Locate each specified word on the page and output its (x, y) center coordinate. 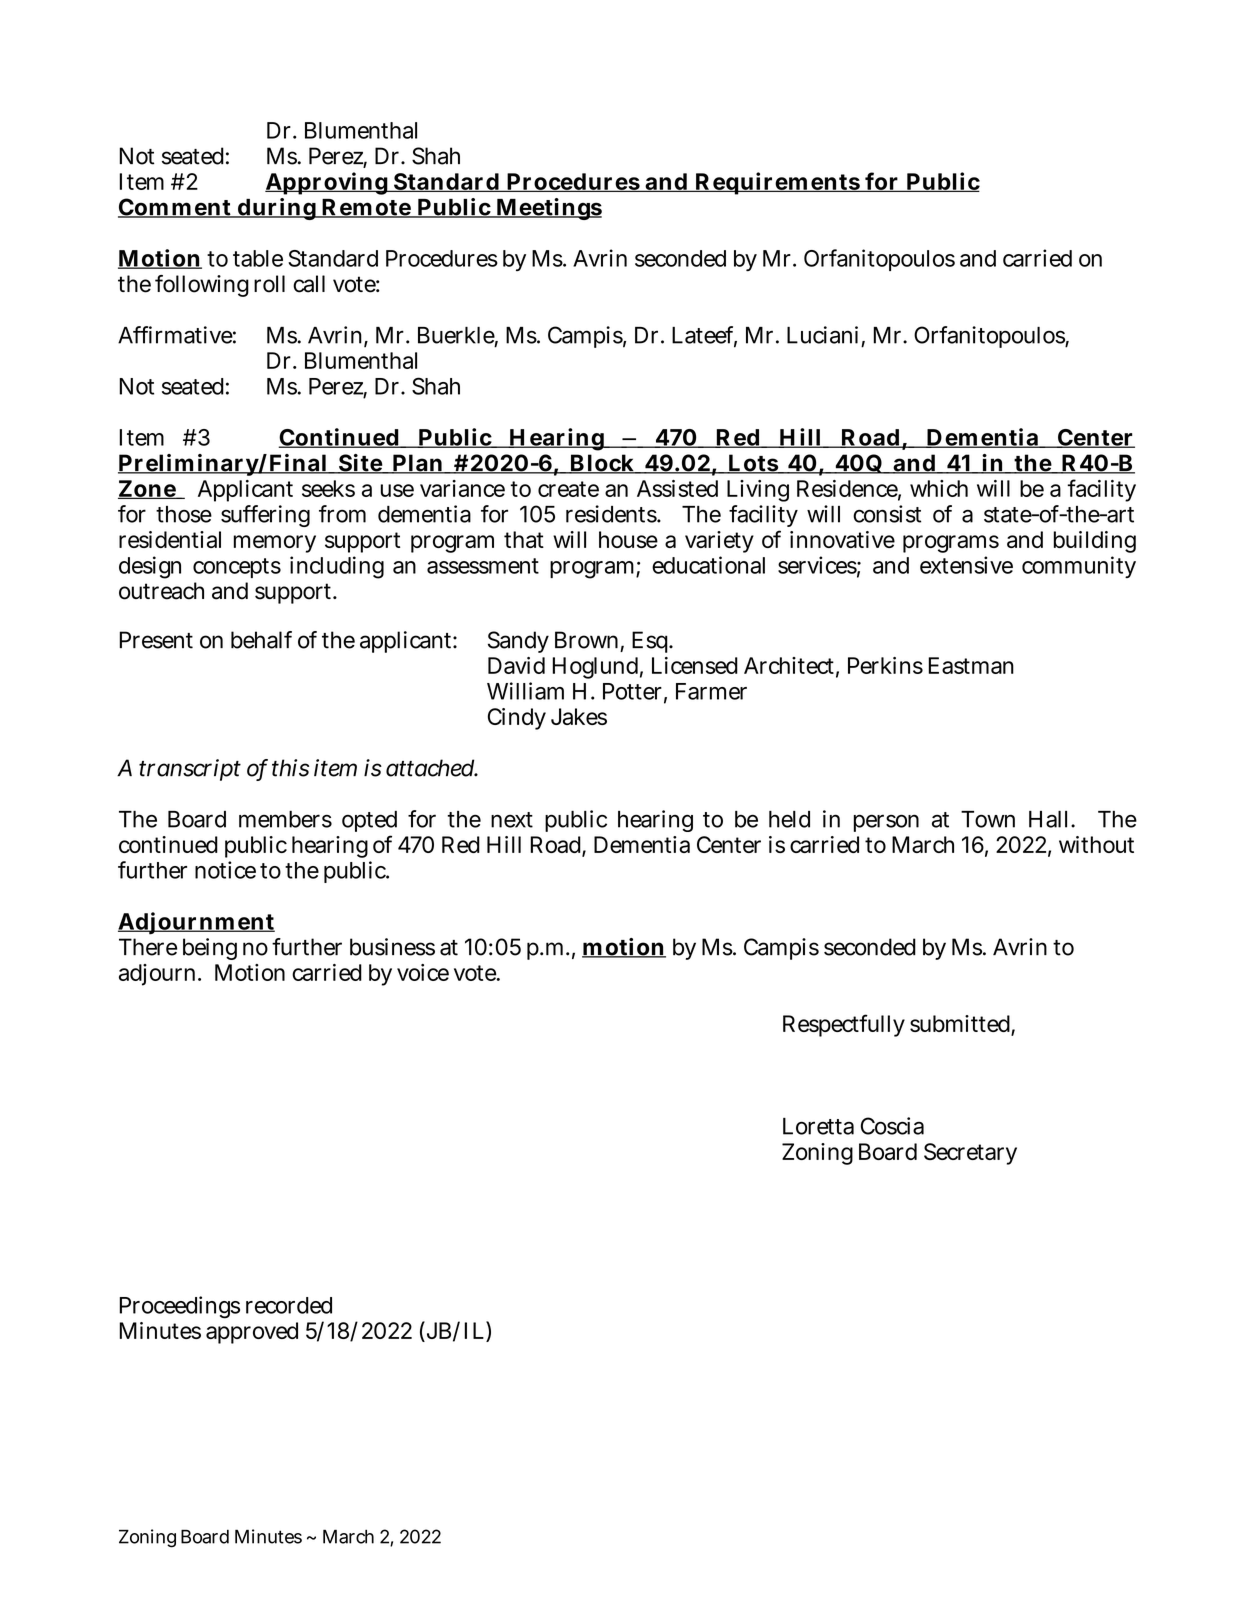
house (628, 539)
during (276, 209)
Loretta (818, 1126)
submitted (961, 1025)
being (210, 949)
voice (423, 972)
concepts (237, 568)
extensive (966, 565)
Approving (327, 183)
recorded (289, 1305)
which (939, 488)
